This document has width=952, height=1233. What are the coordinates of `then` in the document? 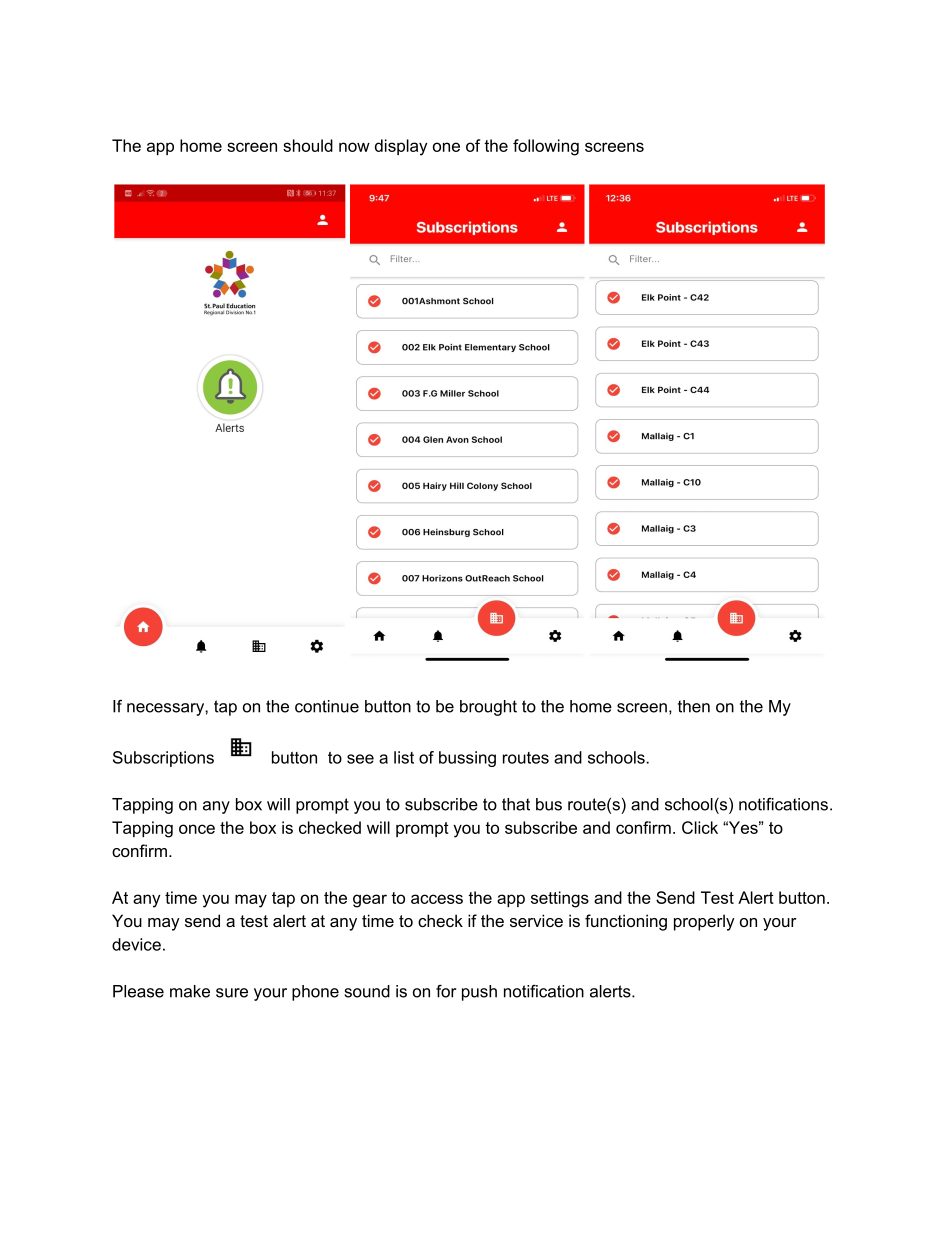 It's located at (694, 706).
